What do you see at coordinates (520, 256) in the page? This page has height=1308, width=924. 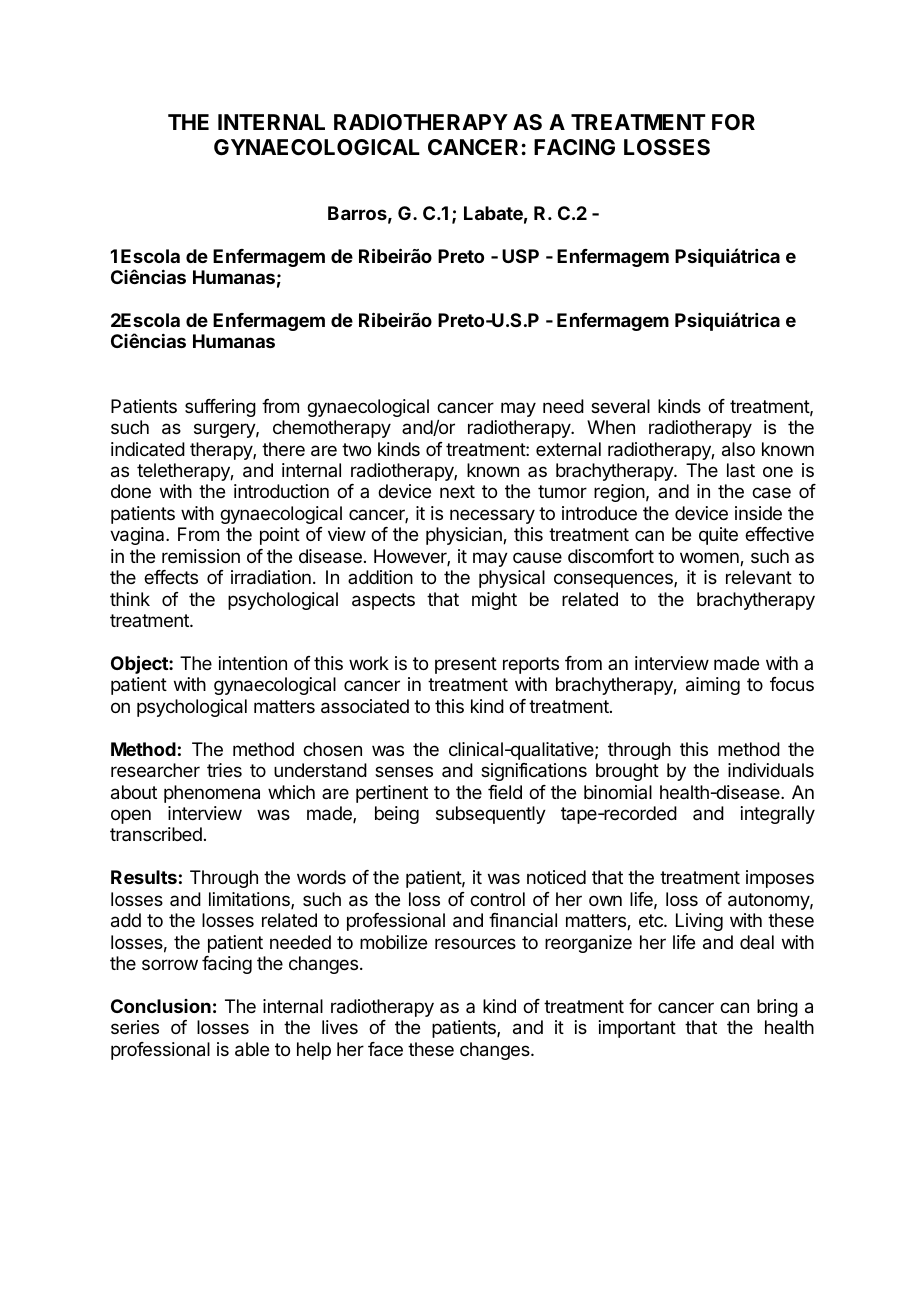 I see `USP` at bounding box center [520, 256].
